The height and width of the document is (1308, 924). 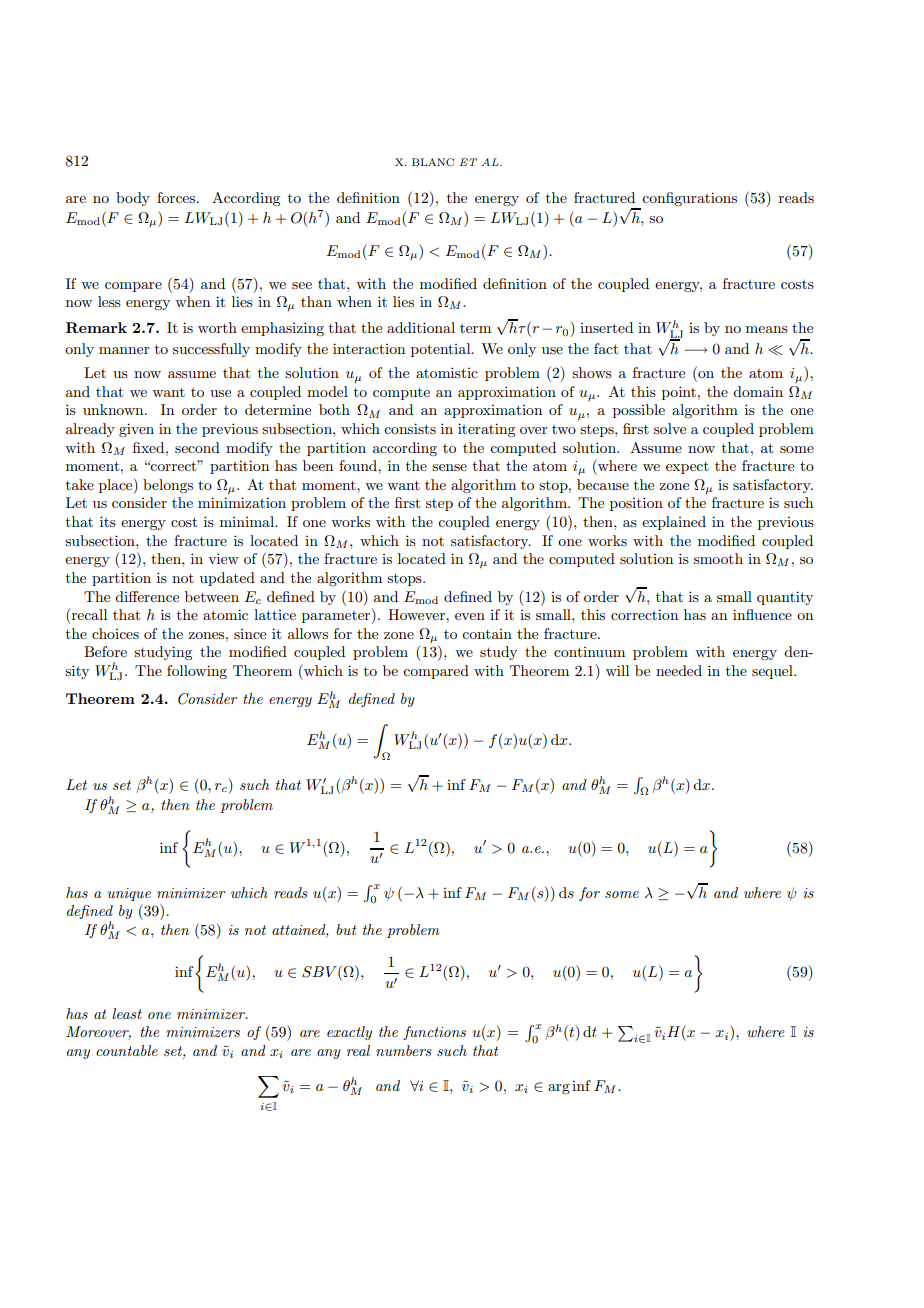 I want to click on countable, so click(x=127, y=1050).
